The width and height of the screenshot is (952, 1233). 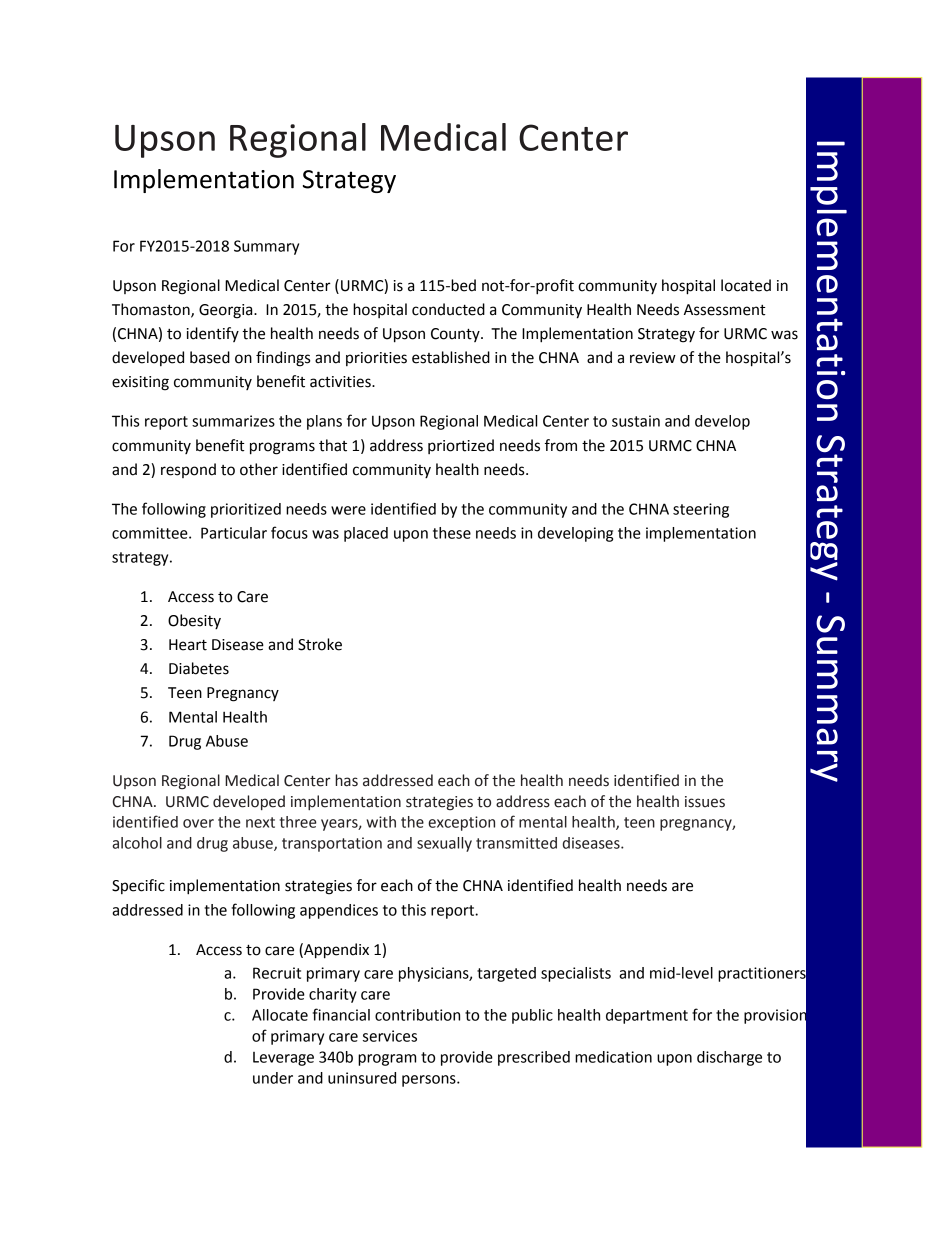 What do you see at coordinates (461, 823) in the screenshot?
I see `exception` at bounding box center [461, 823].
